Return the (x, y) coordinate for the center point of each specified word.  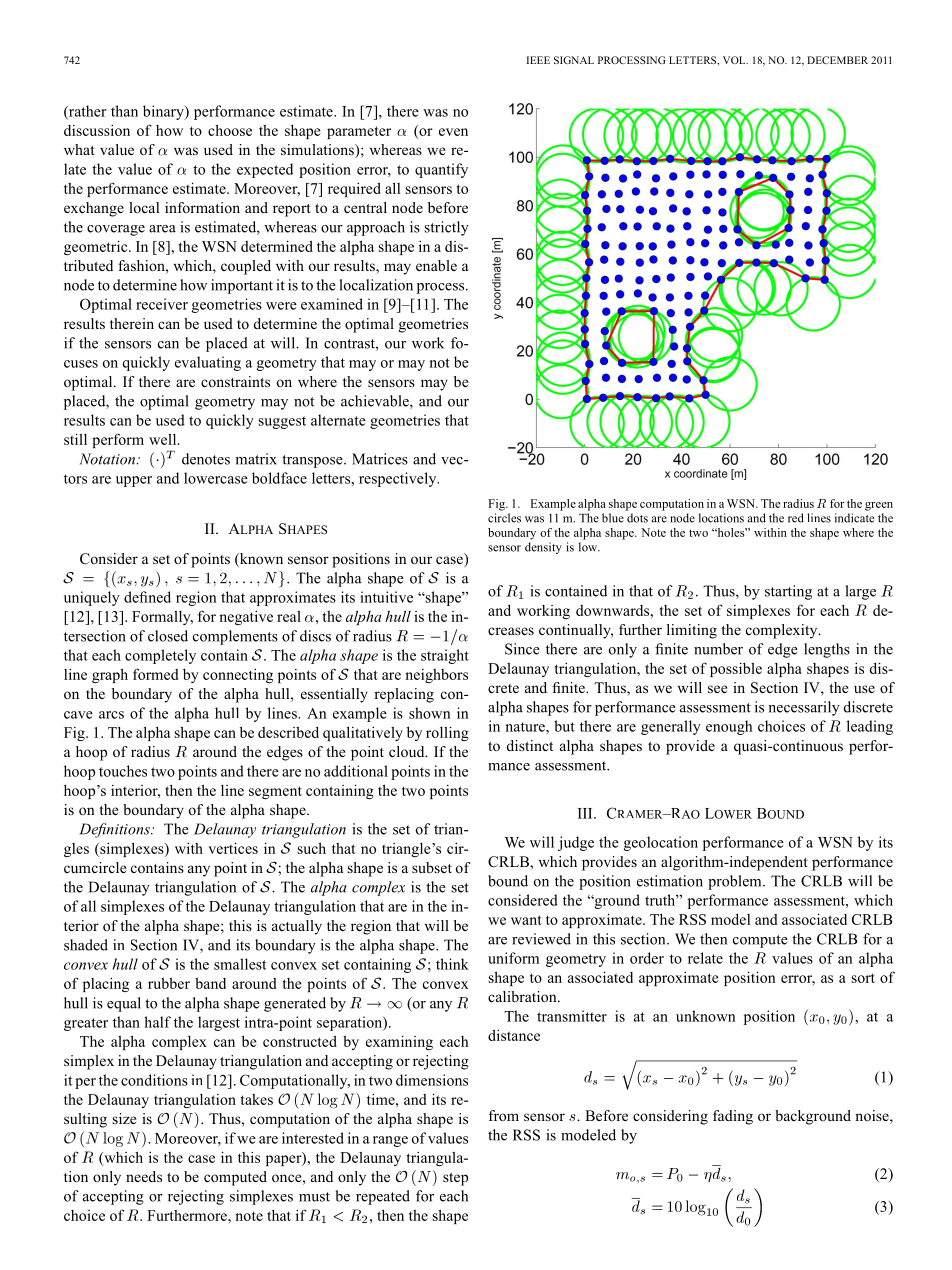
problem (736, 882)
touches (123, 771)
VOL (735, 60)
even (453, 132)
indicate (854, 518)
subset (432, 867)
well (164, 439)
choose (230, 130)
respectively (399, 479)
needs (144, 1176)
